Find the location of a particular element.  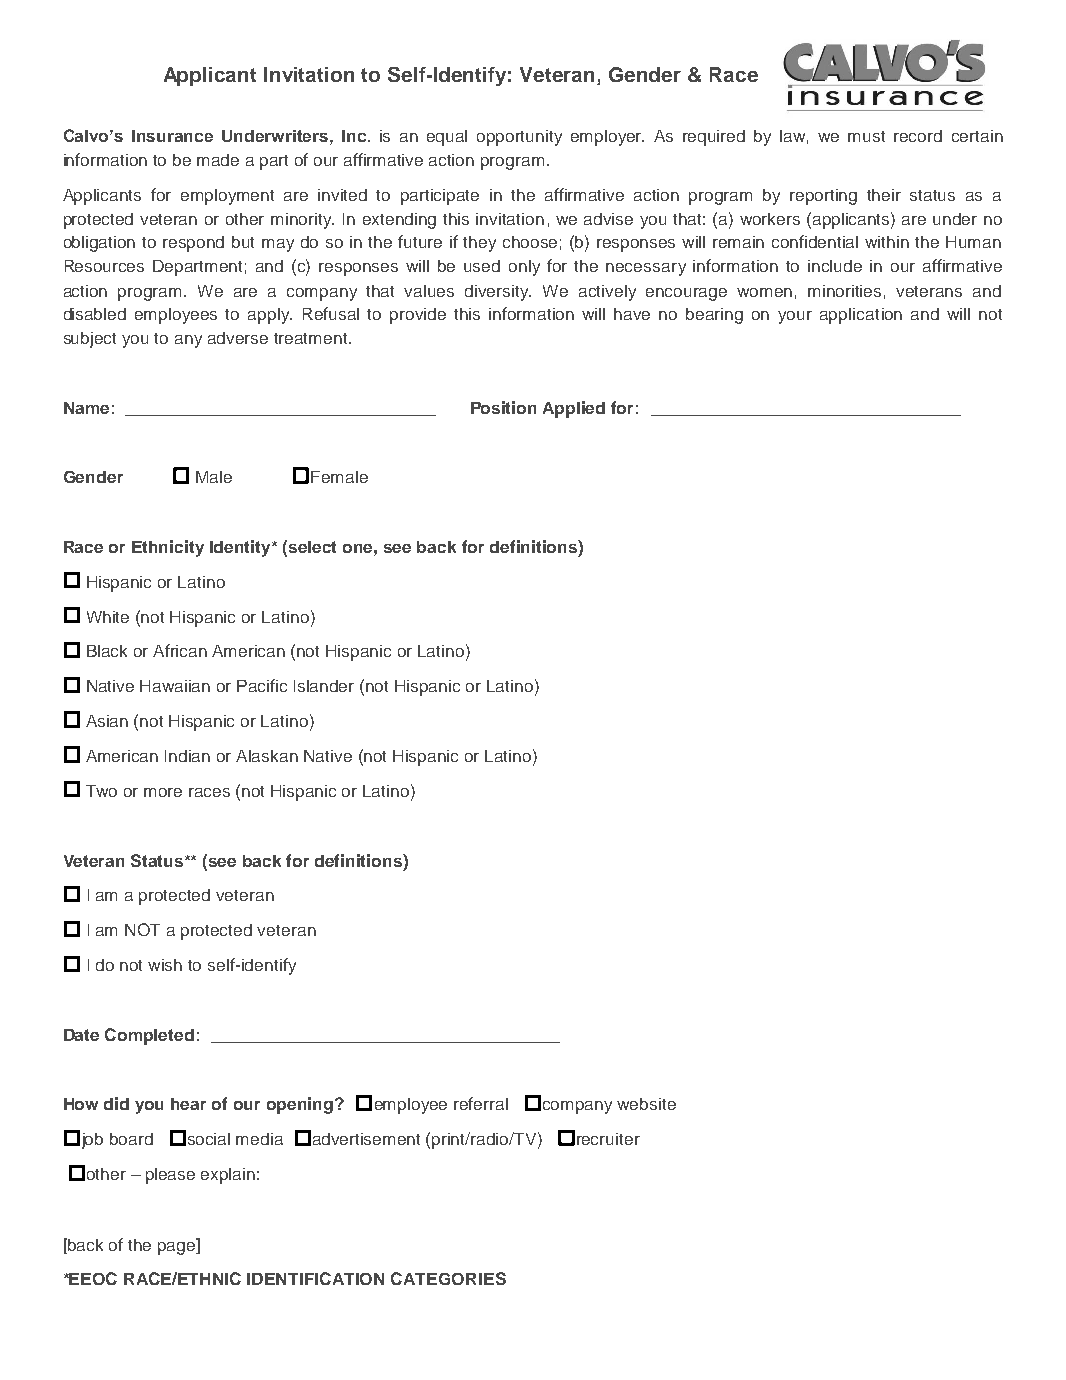

their is located at coordinates (884, 195).
